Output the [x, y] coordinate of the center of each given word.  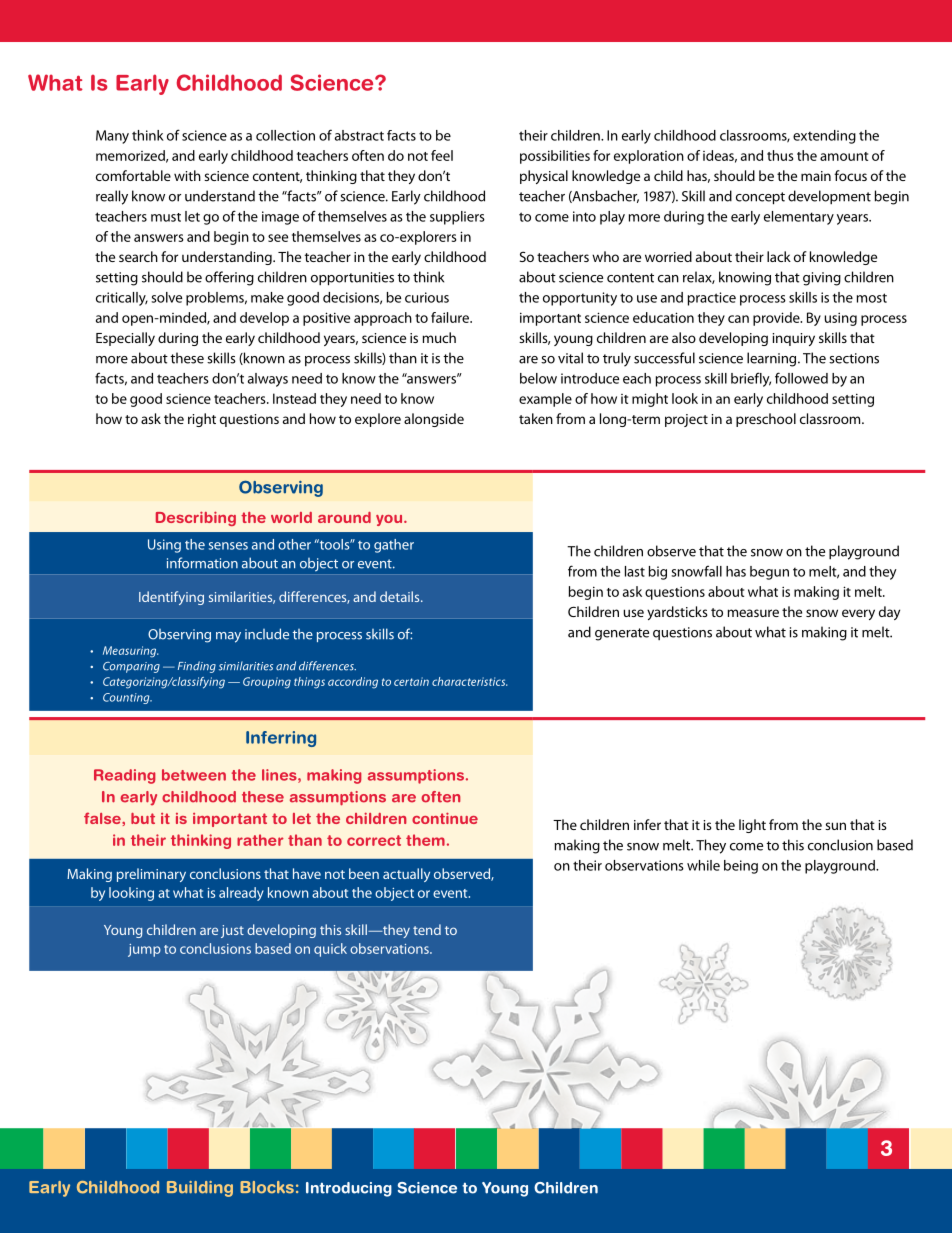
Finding [197, 667]
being [741, 867]
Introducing [349, 1189]
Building [200, 1189]
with [187, 175]
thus [780, 155]
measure [753, 613]
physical [544, 177]
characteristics [469, 681]
